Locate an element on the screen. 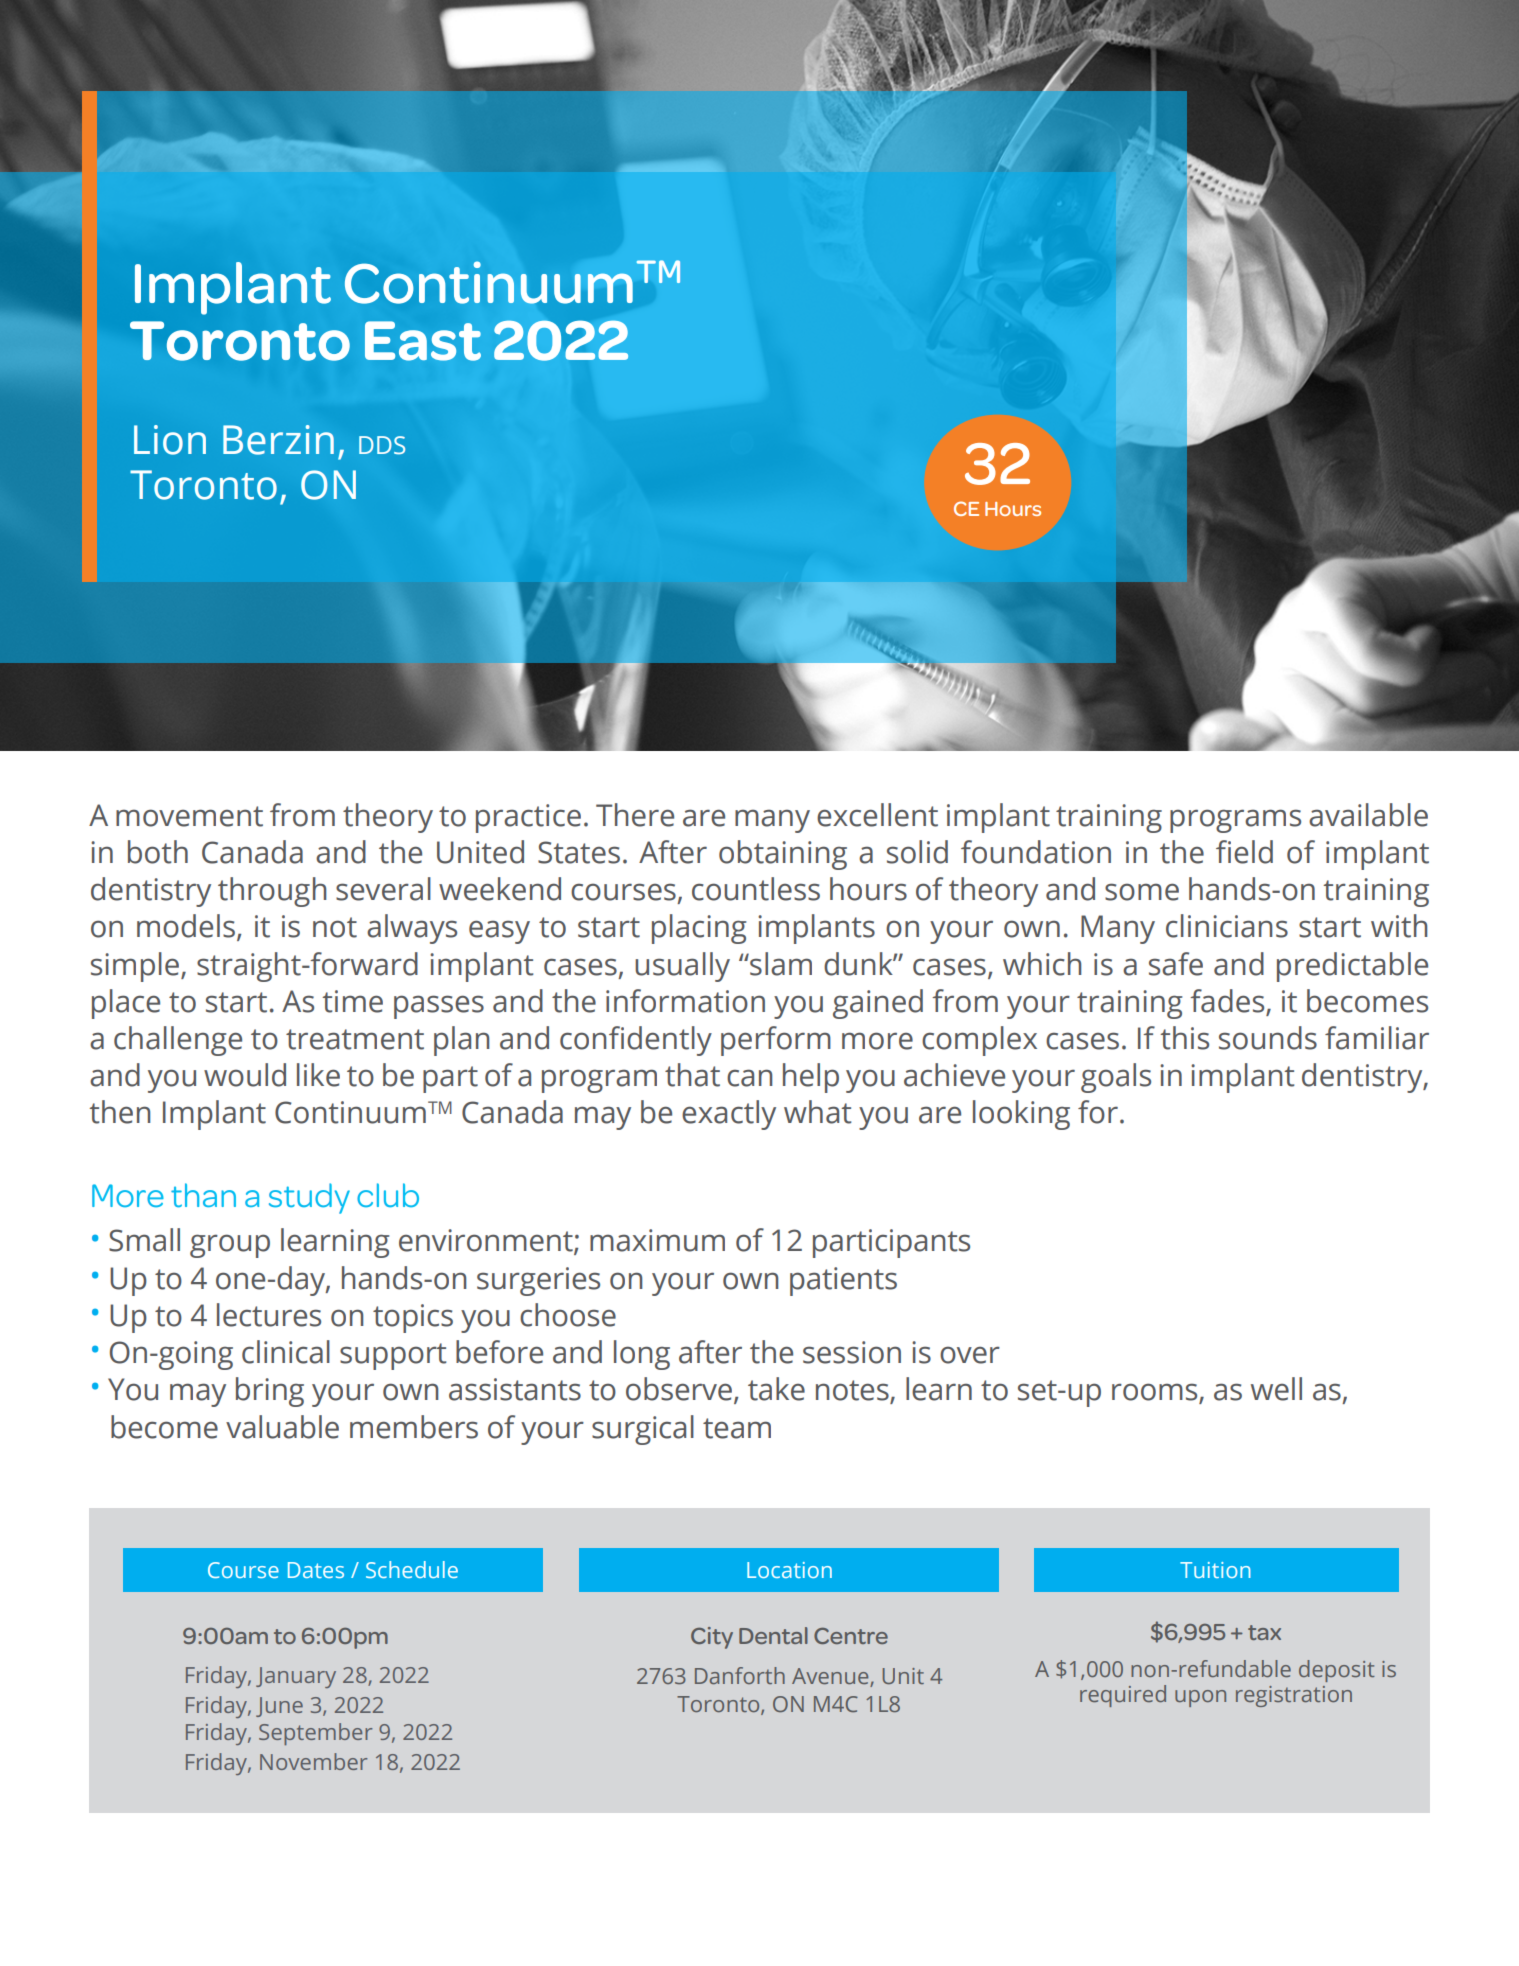  available is located at coordinates (1368, 815).
